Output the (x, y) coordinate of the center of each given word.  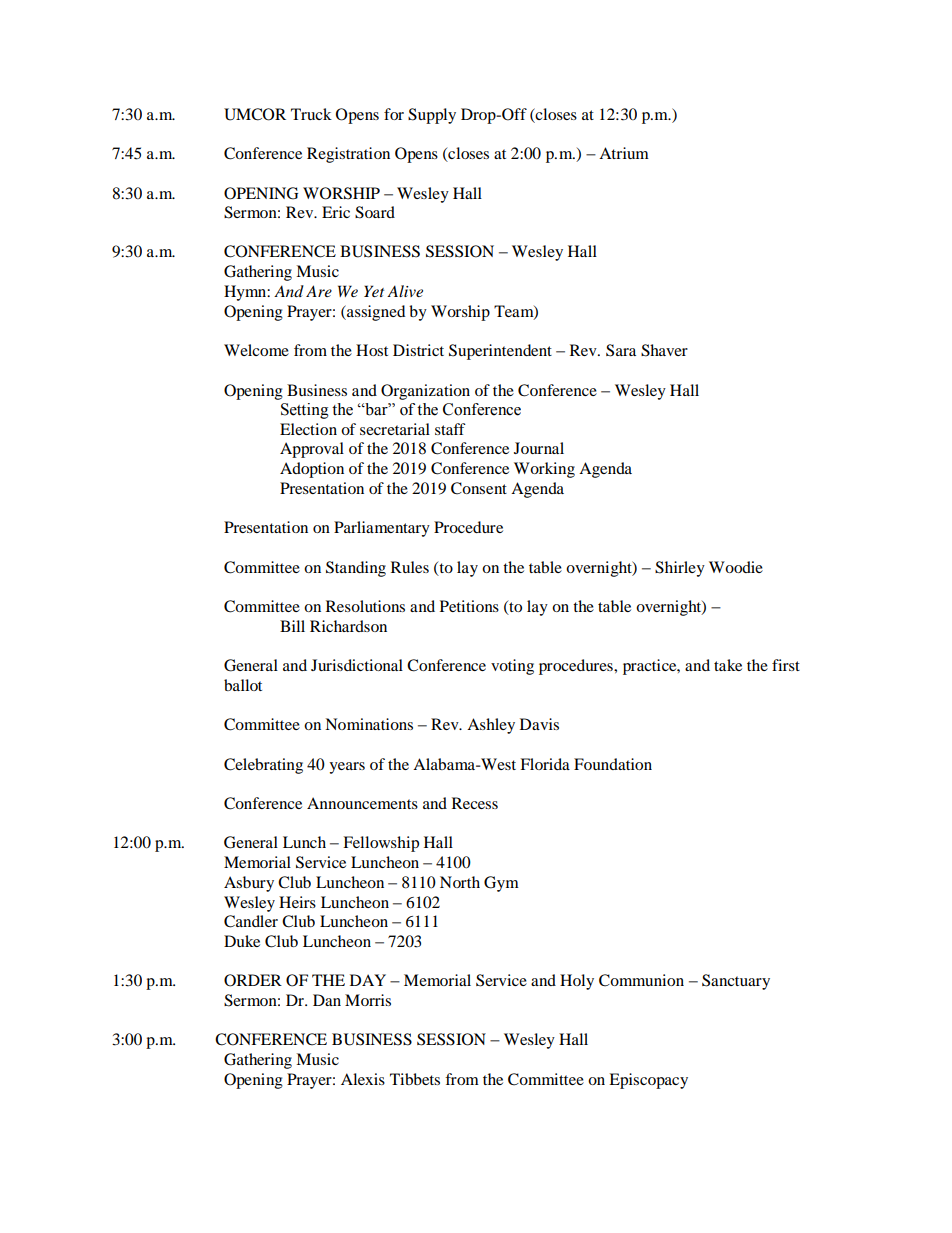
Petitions (469, 606)
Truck (311, 114)
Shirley (680, 569)
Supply (432, 116)
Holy (577, 982)
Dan (327, 1000)
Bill (292, 626)
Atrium (624, 153)
